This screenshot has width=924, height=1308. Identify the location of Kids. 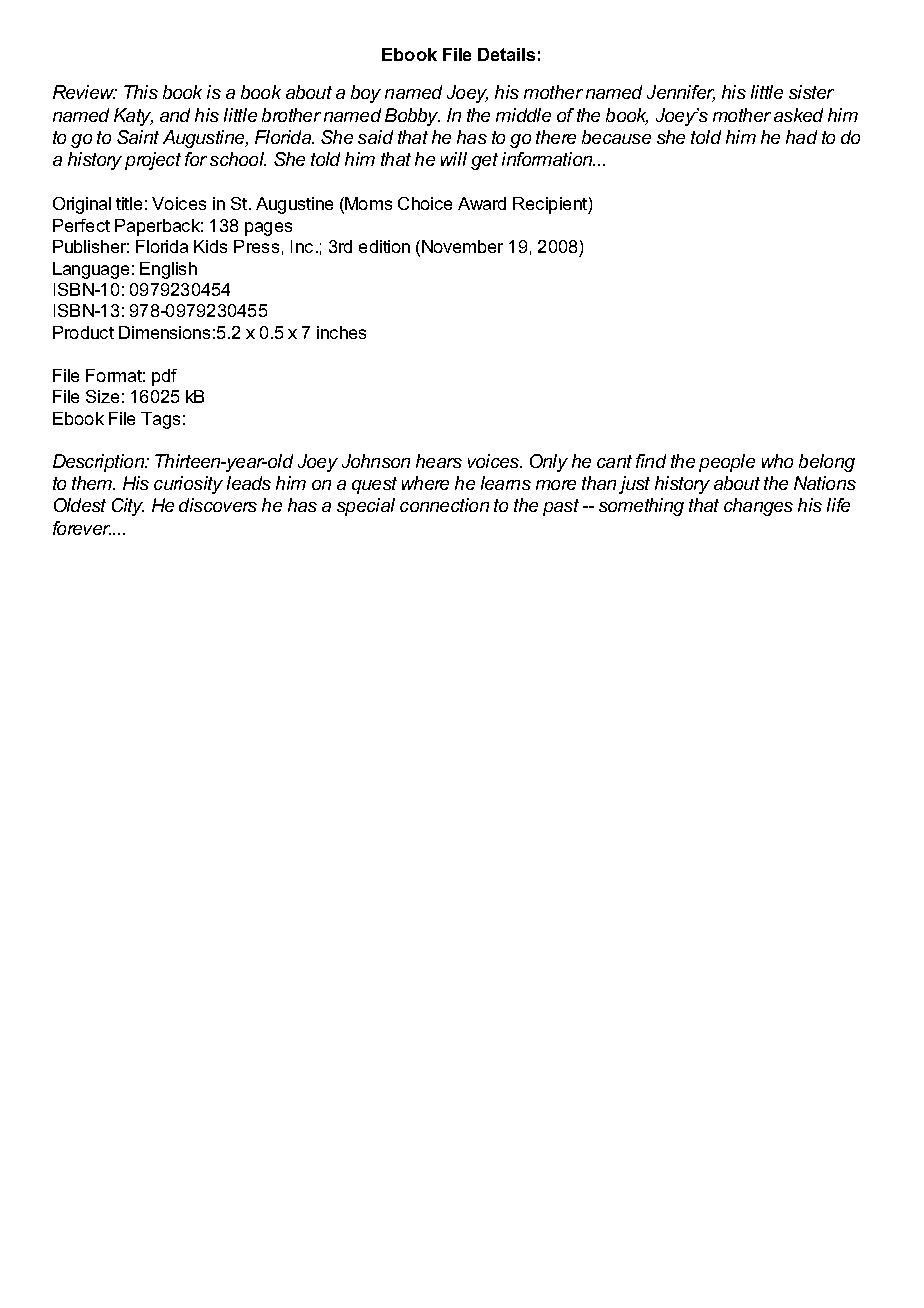
(210, 246).
